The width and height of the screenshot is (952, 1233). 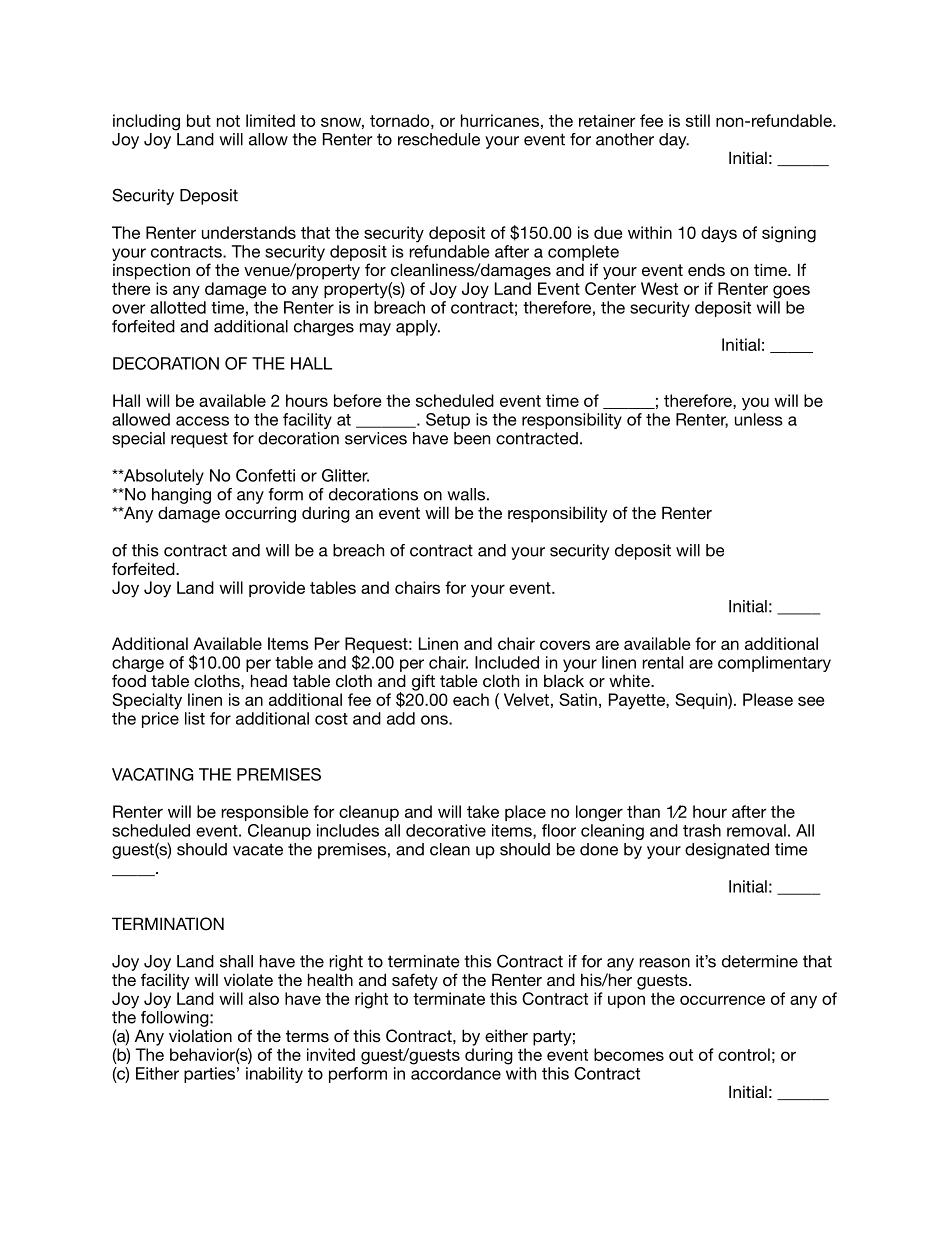 What do you see at coordinates (439, 139) in the screenshot?
I see `reschedule` at bounding box center [439, 139].
